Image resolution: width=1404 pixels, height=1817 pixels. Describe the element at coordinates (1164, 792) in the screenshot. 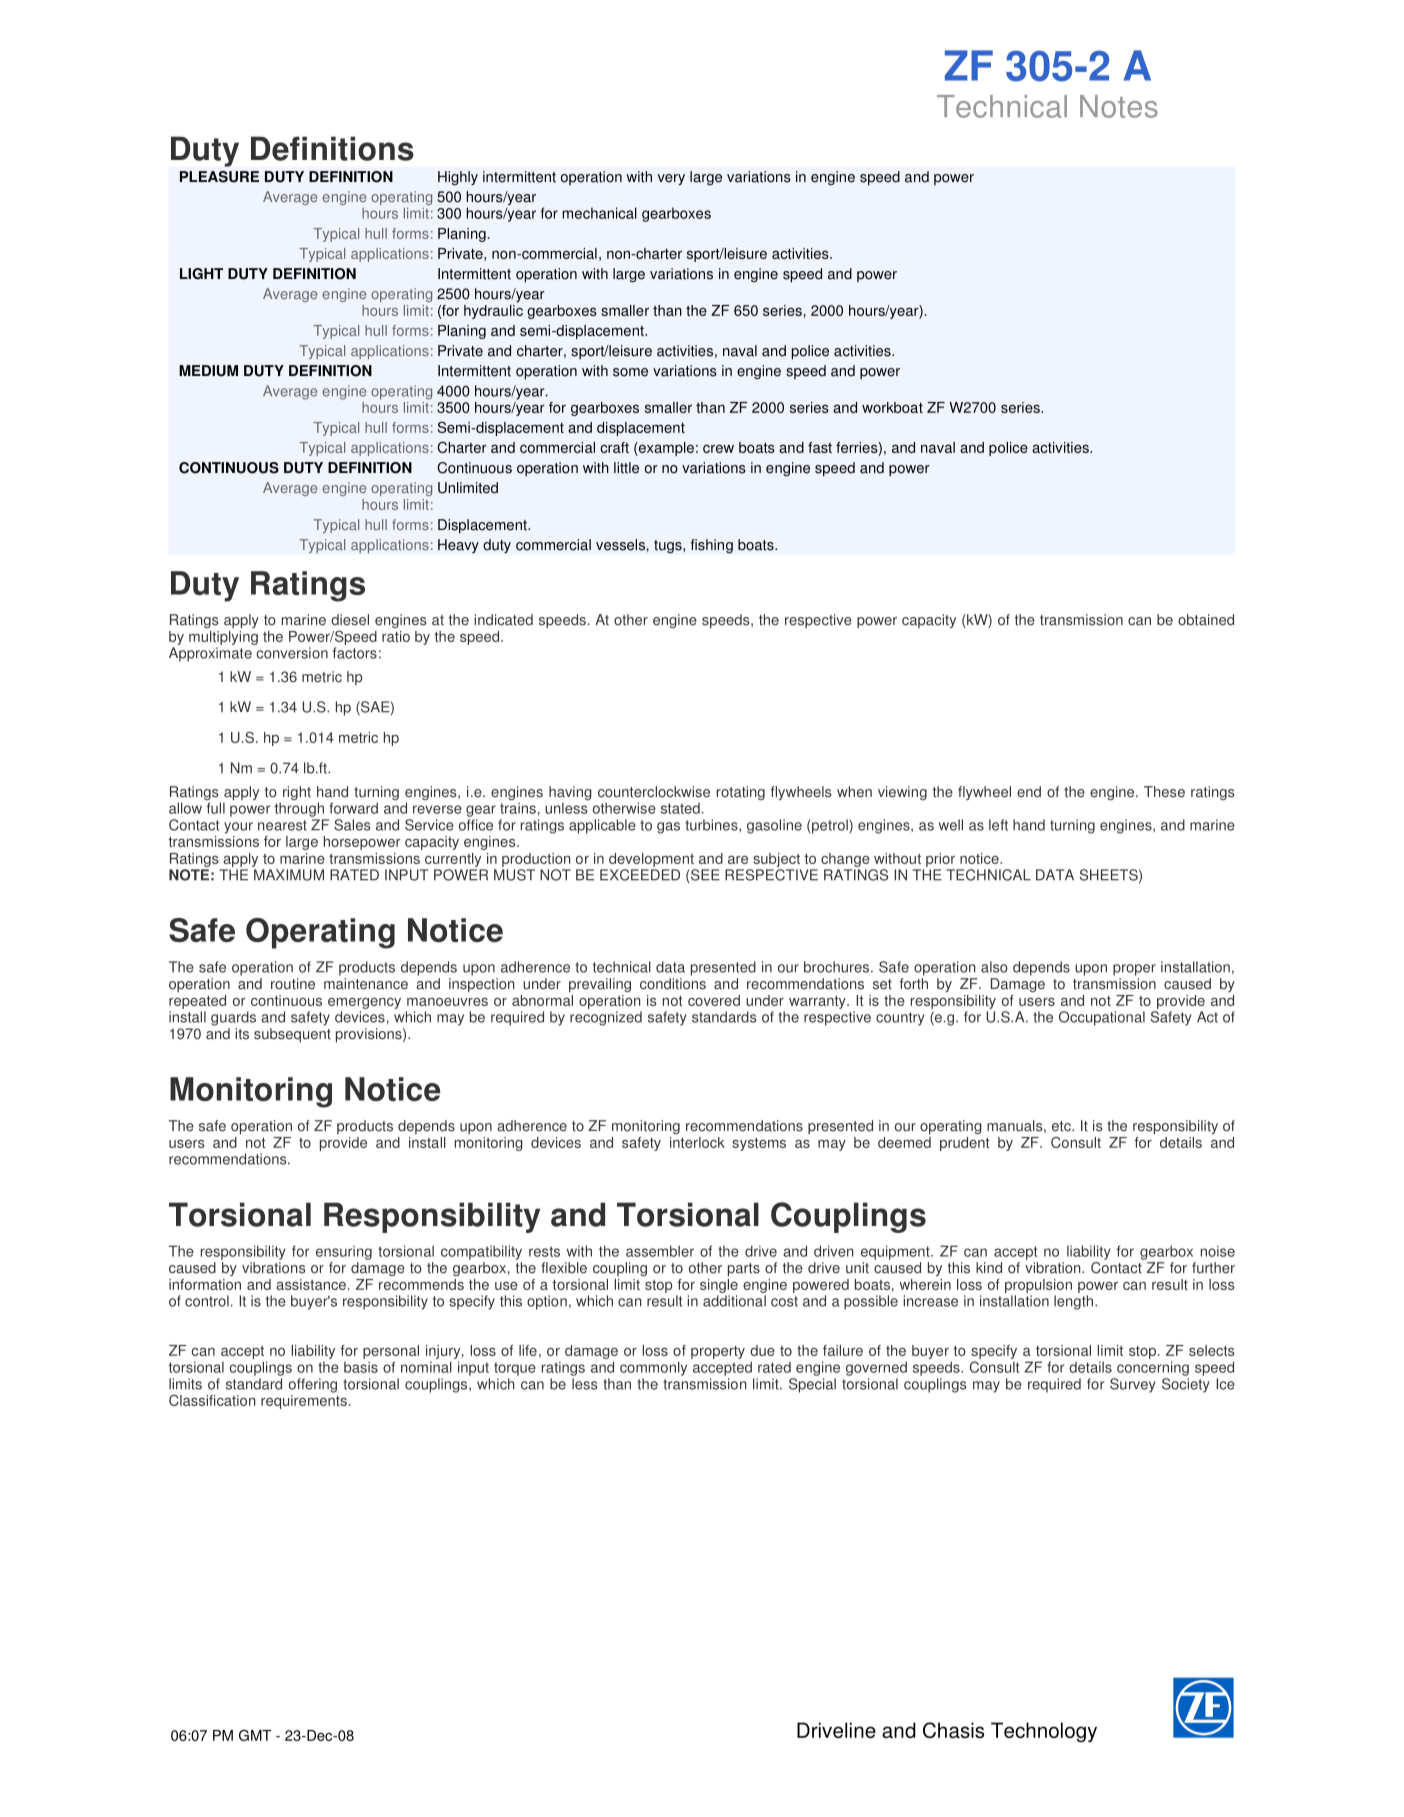

I see `These` at that location.
